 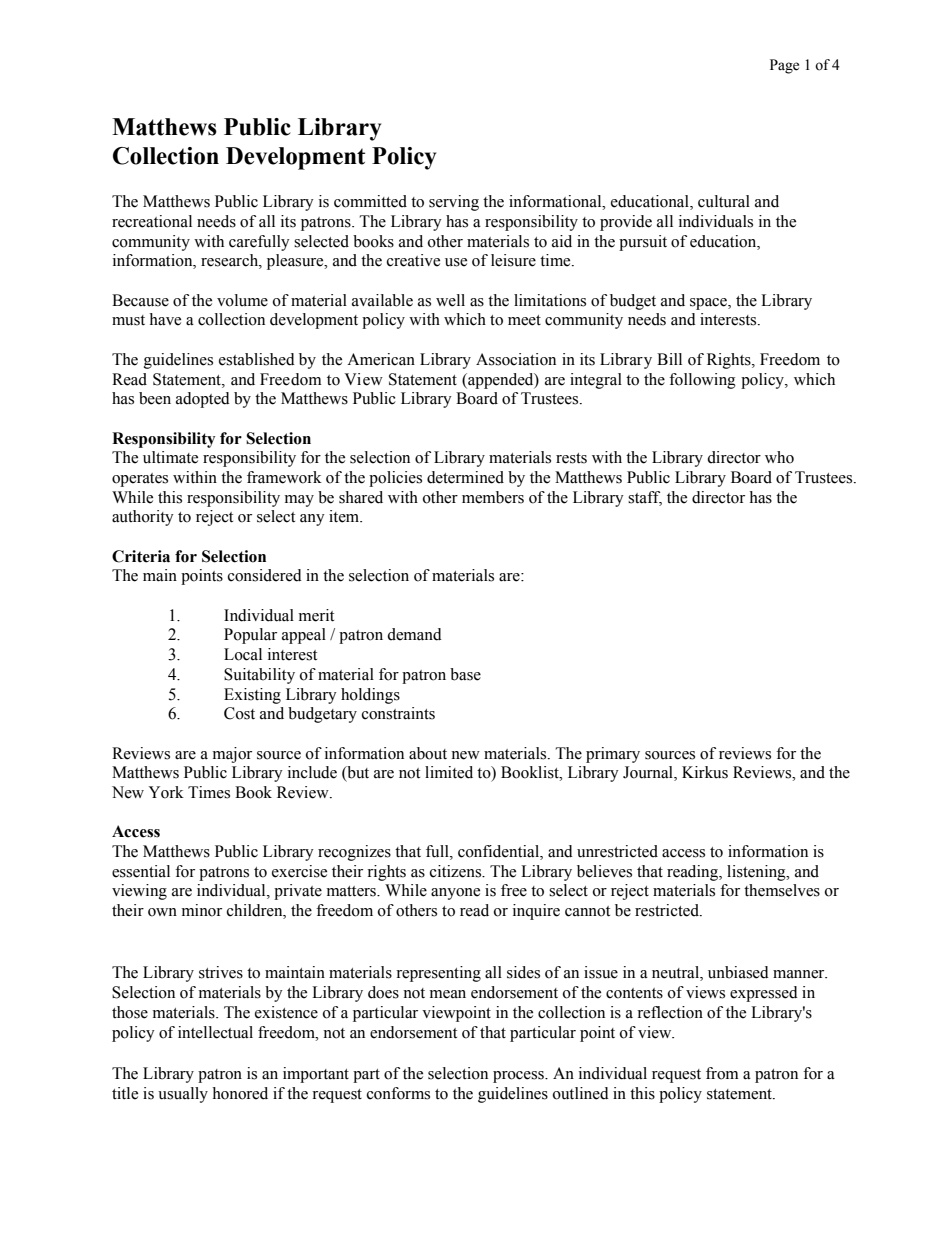 I want to click on serving, so click(x=454, y=203).
